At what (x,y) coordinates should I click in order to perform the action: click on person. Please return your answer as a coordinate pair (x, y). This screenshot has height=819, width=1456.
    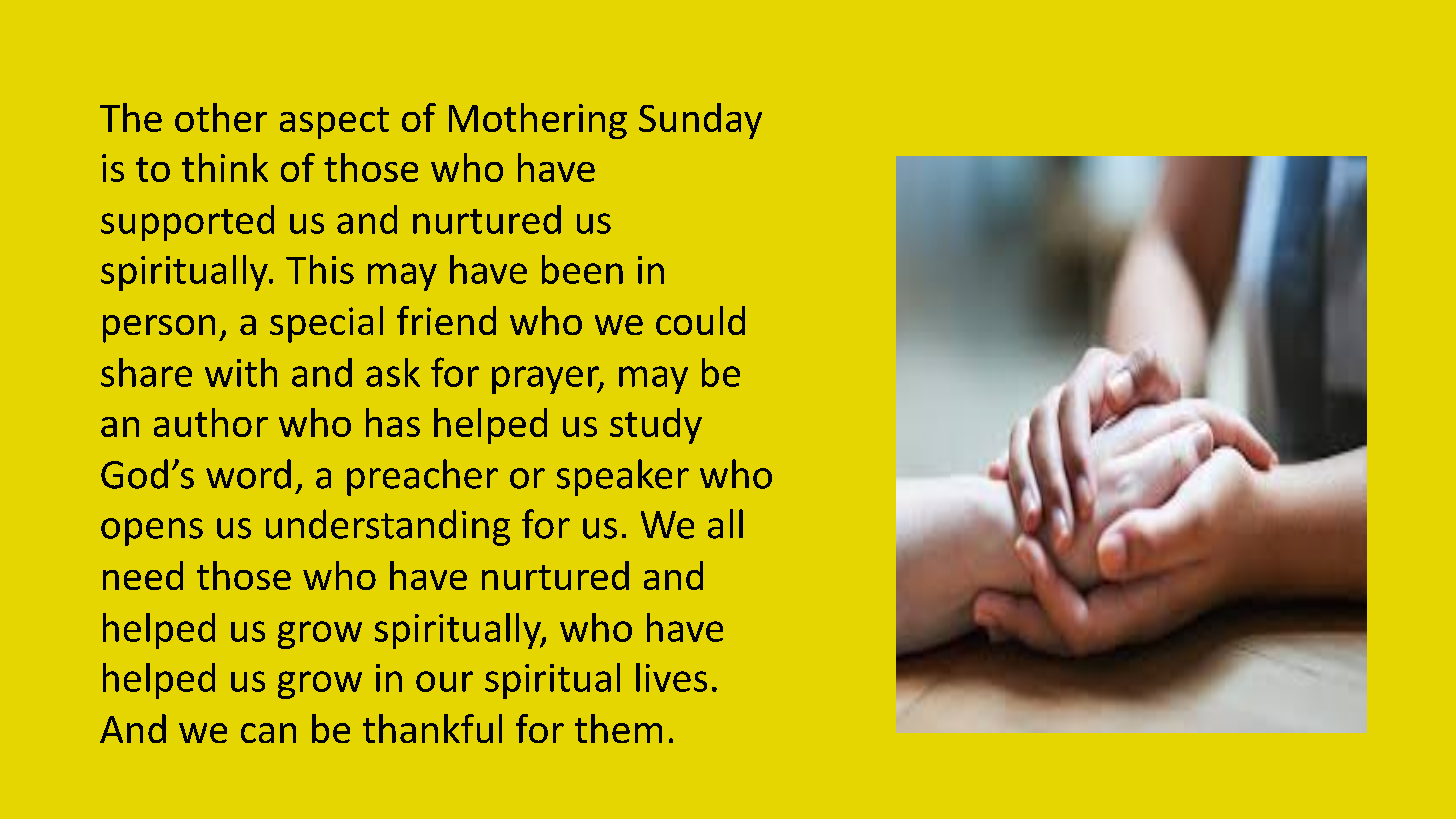
    Looking at the image, I should click on (159, 329).
